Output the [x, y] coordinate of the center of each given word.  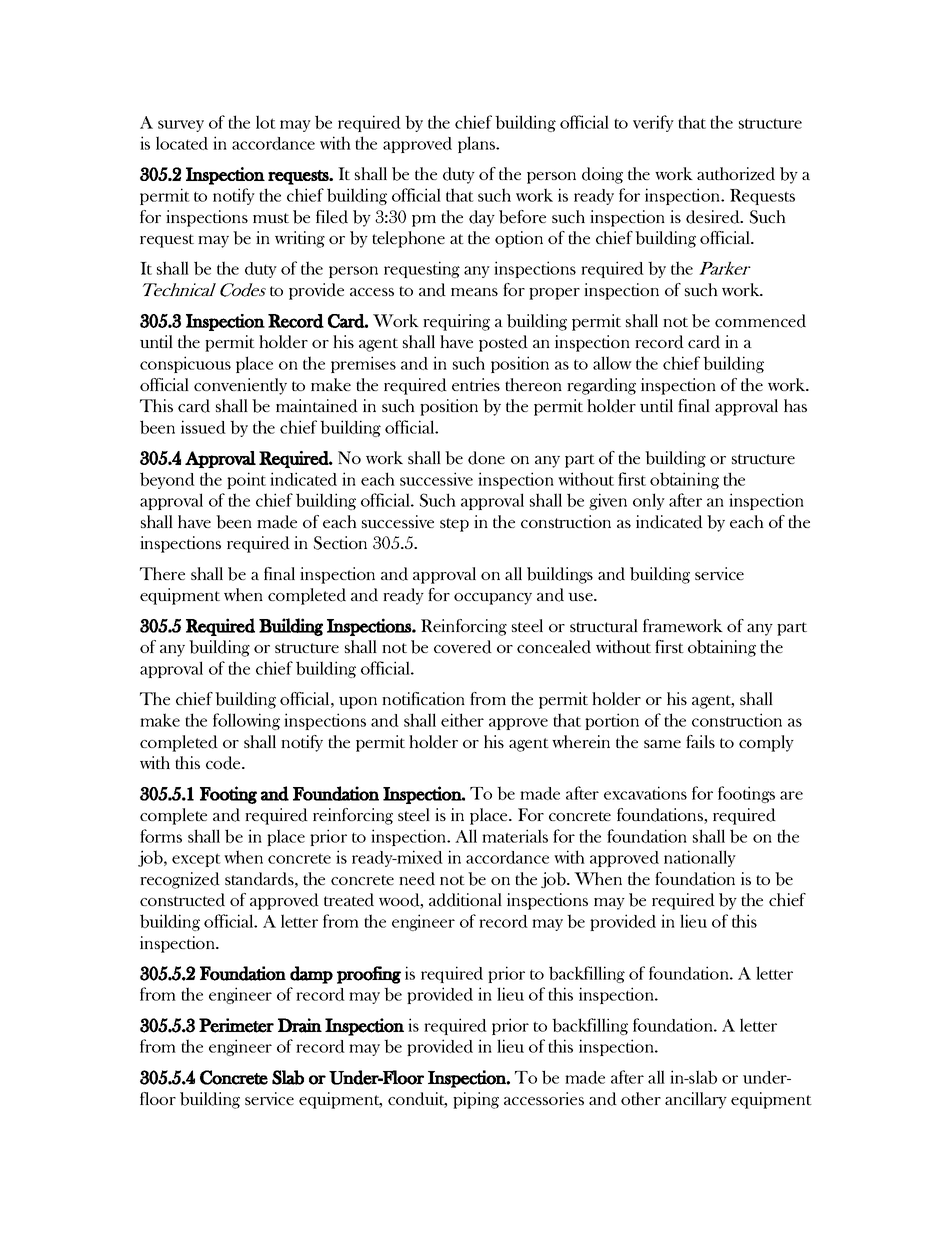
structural [604, 625]
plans [478, 144]
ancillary [696, 1100]
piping [476, 1100]
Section [340, 543]
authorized [736, 174]
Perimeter [236, 1025]
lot [266, 122]
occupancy [493, 599]
